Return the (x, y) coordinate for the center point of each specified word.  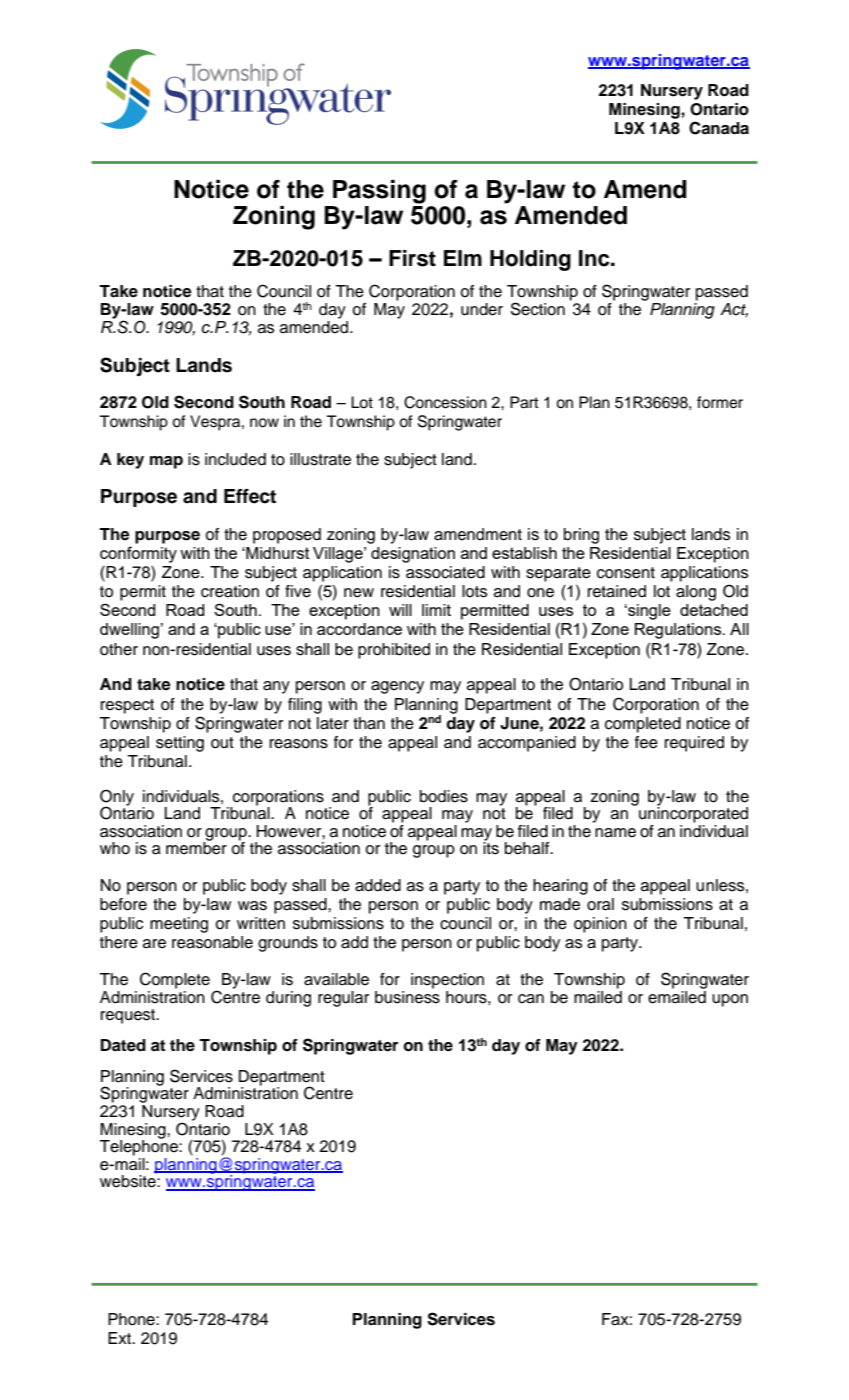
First (412, 258)
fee (646, 742)
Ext (121, 1338)
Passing (379, 192)
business (407, 997)
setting (180, 744)
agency (397, 687)
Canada (719, 128)
